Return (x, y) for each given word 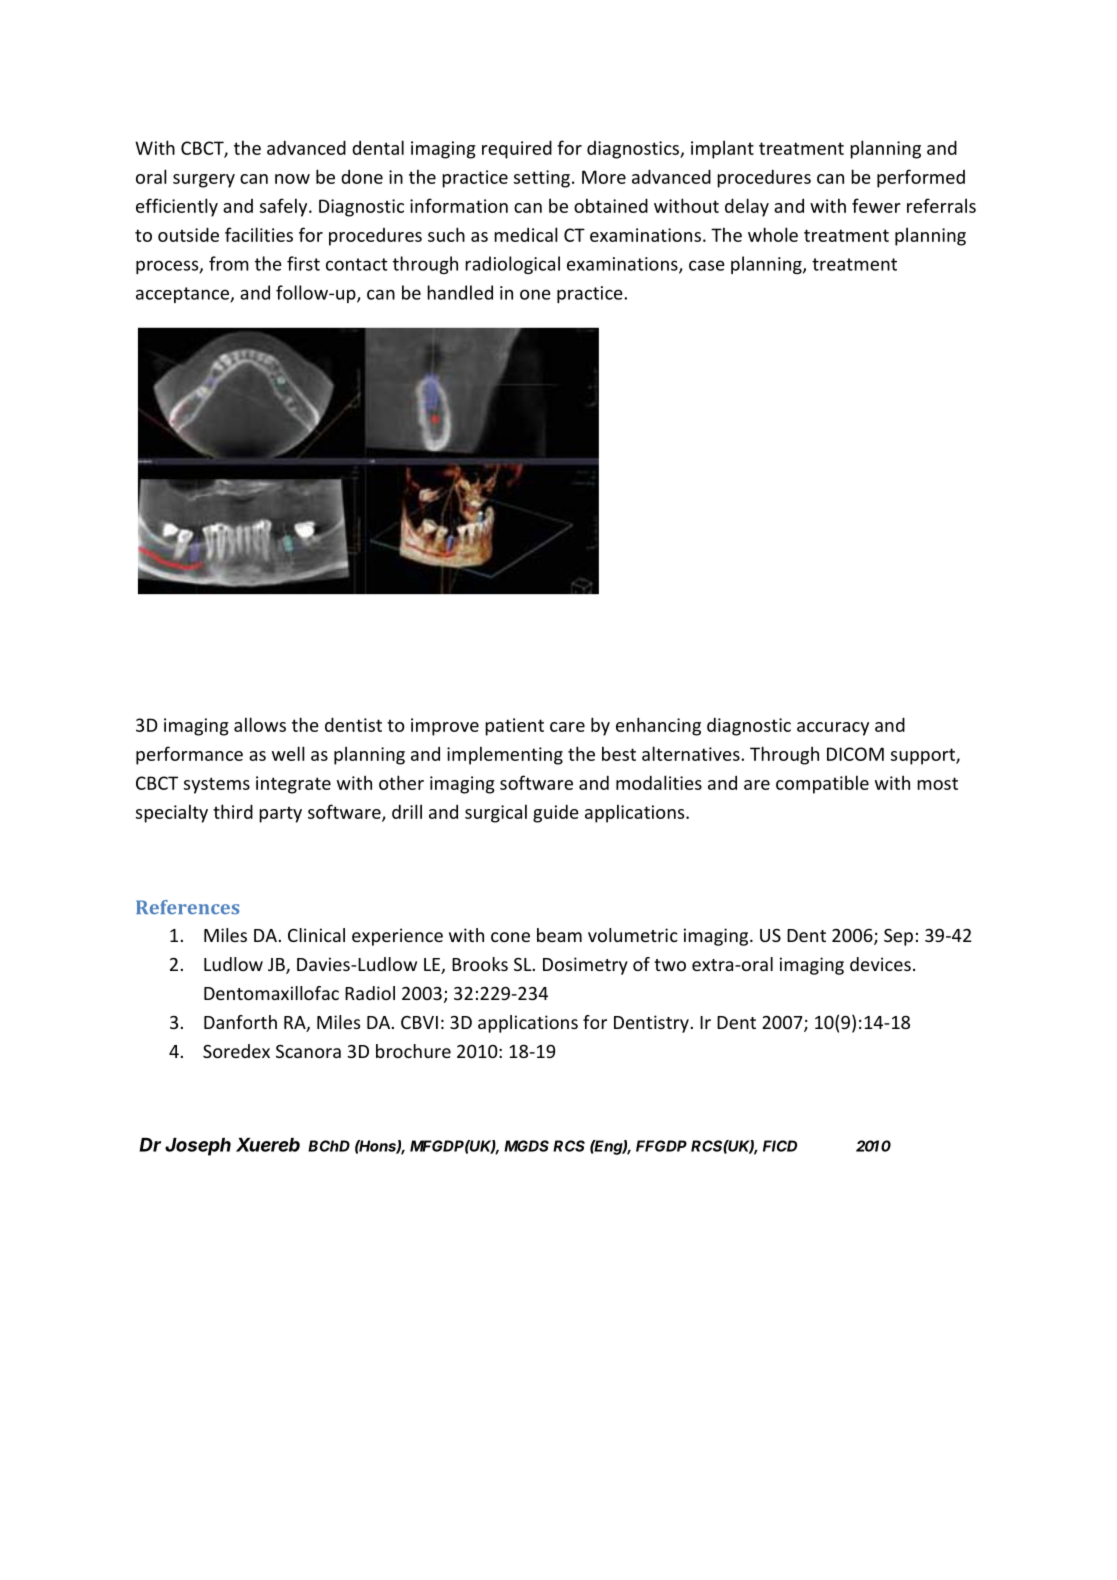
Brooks (480, 964)
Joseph (198, 1147)
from (229, 263)
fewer (876, 205)
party (280, 814)
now (292, 179)
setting (542, 179)
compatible (822, 784)
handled (460, 292)
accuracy (833, 729)
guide (556, 813)
